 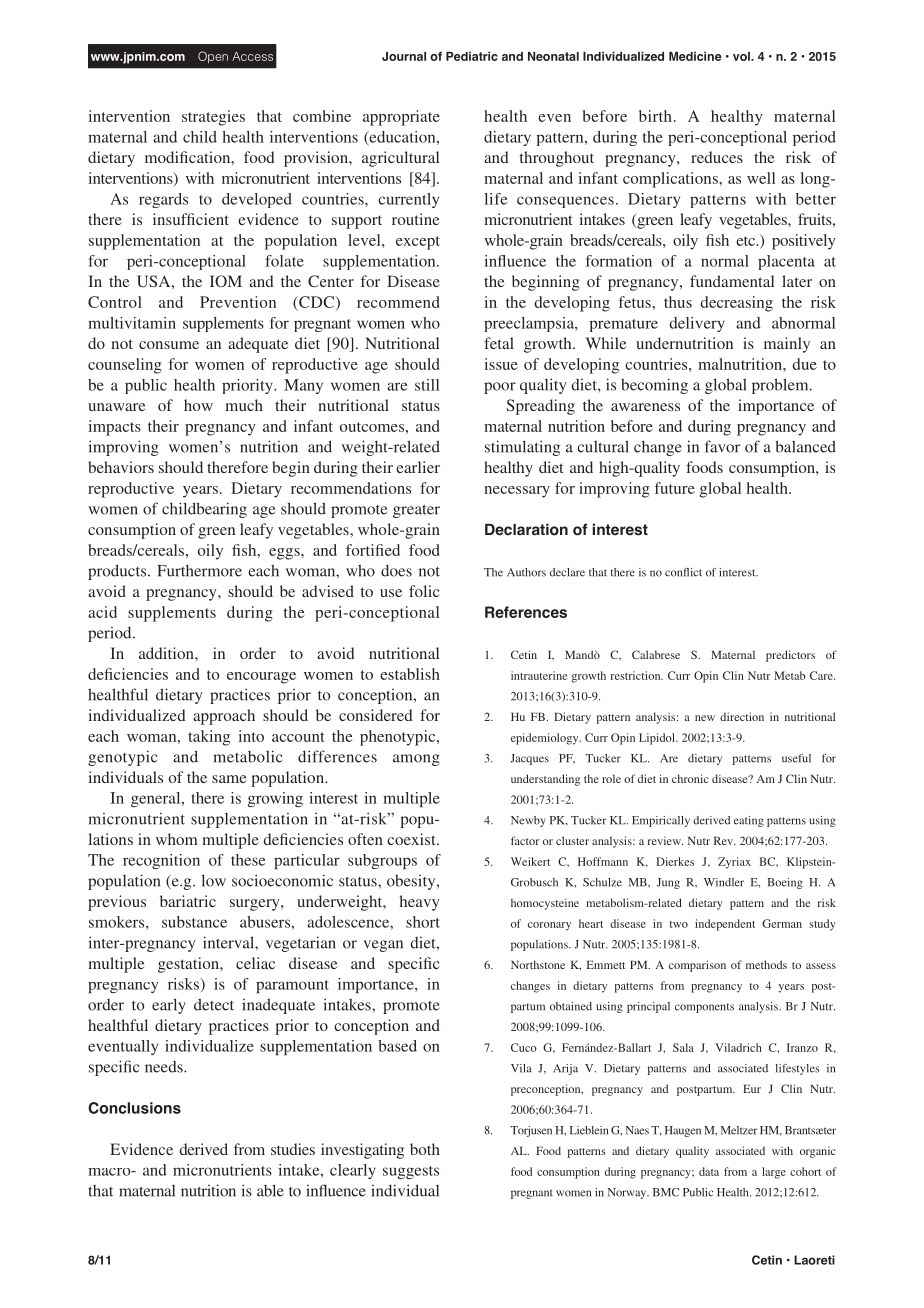 I want to click on Pediatric, so click(x=472, y=56).
